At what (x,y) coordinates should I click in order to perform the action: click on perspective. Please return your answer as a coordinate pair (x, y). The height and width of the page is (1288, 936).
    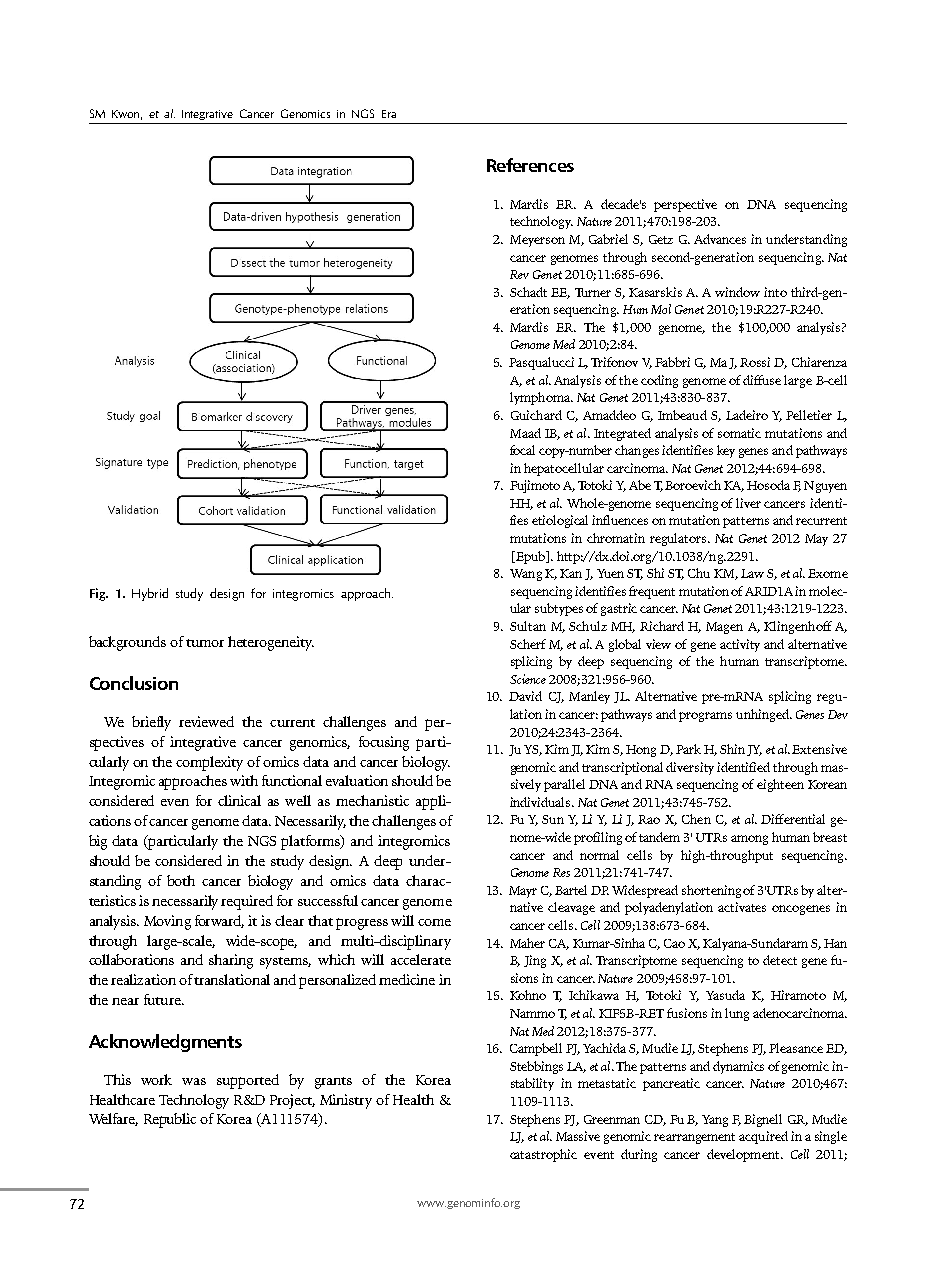
    Looking at the image, I should click on (685, 205).
